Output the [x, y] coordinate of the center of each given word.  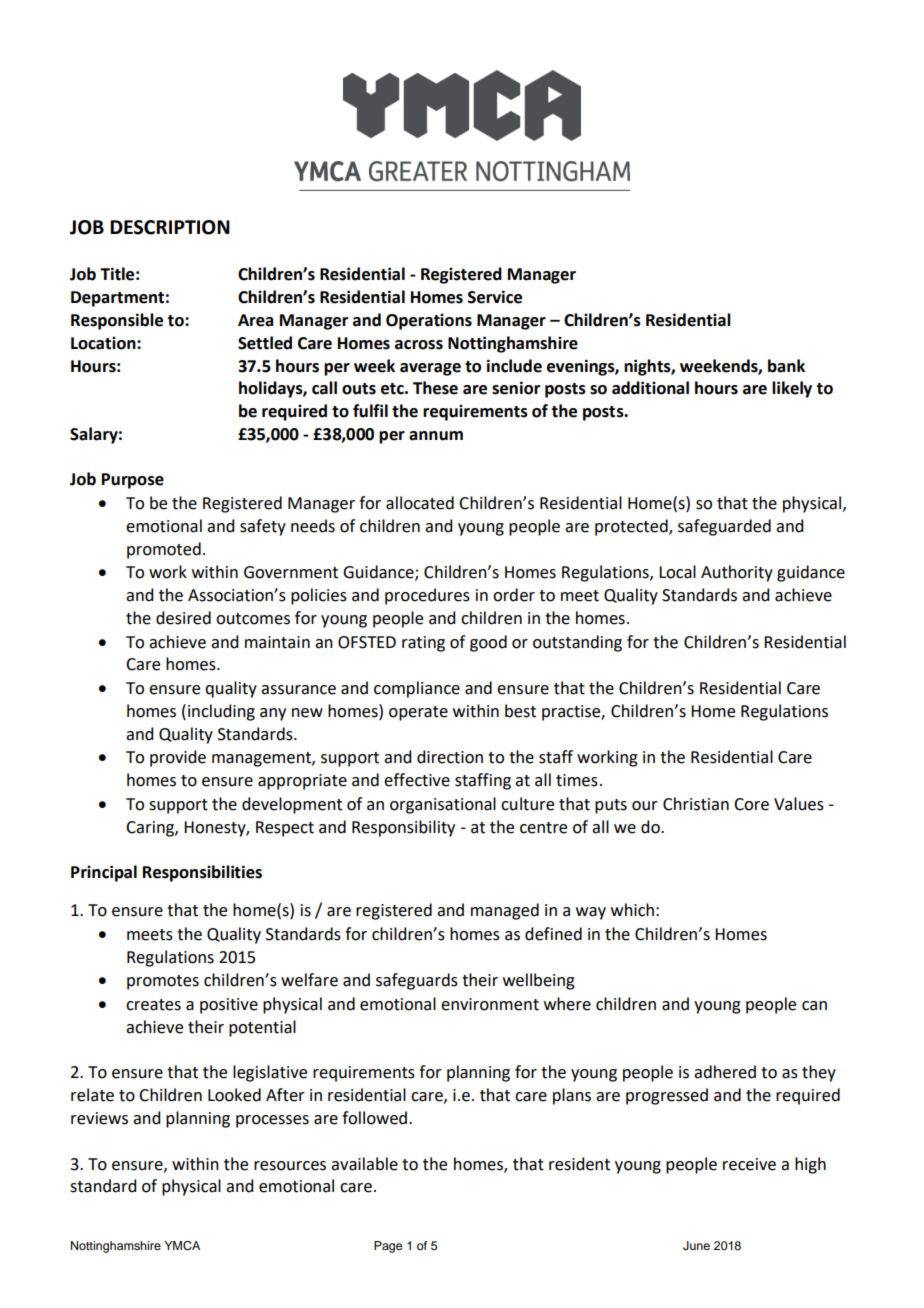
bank [786, 366]
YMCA [182, 1246]
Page [388, 1247]
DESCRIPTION [170, 227]
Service [495, 297]
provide [178, 758]
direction [450, 757]
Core [751, 804]
